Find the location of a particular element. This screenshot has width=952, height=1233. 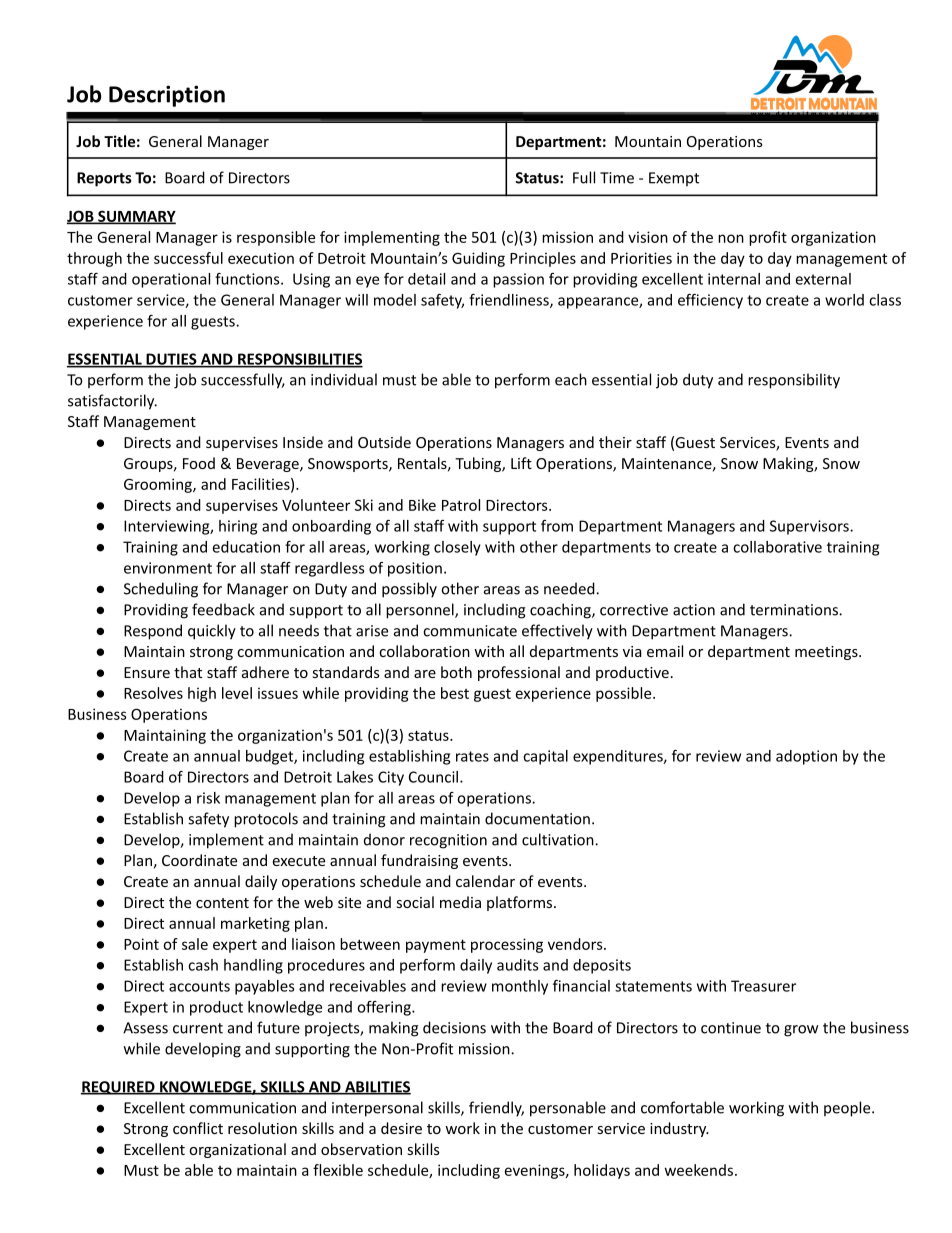

conflict is located at coordinates (198, 1128).
